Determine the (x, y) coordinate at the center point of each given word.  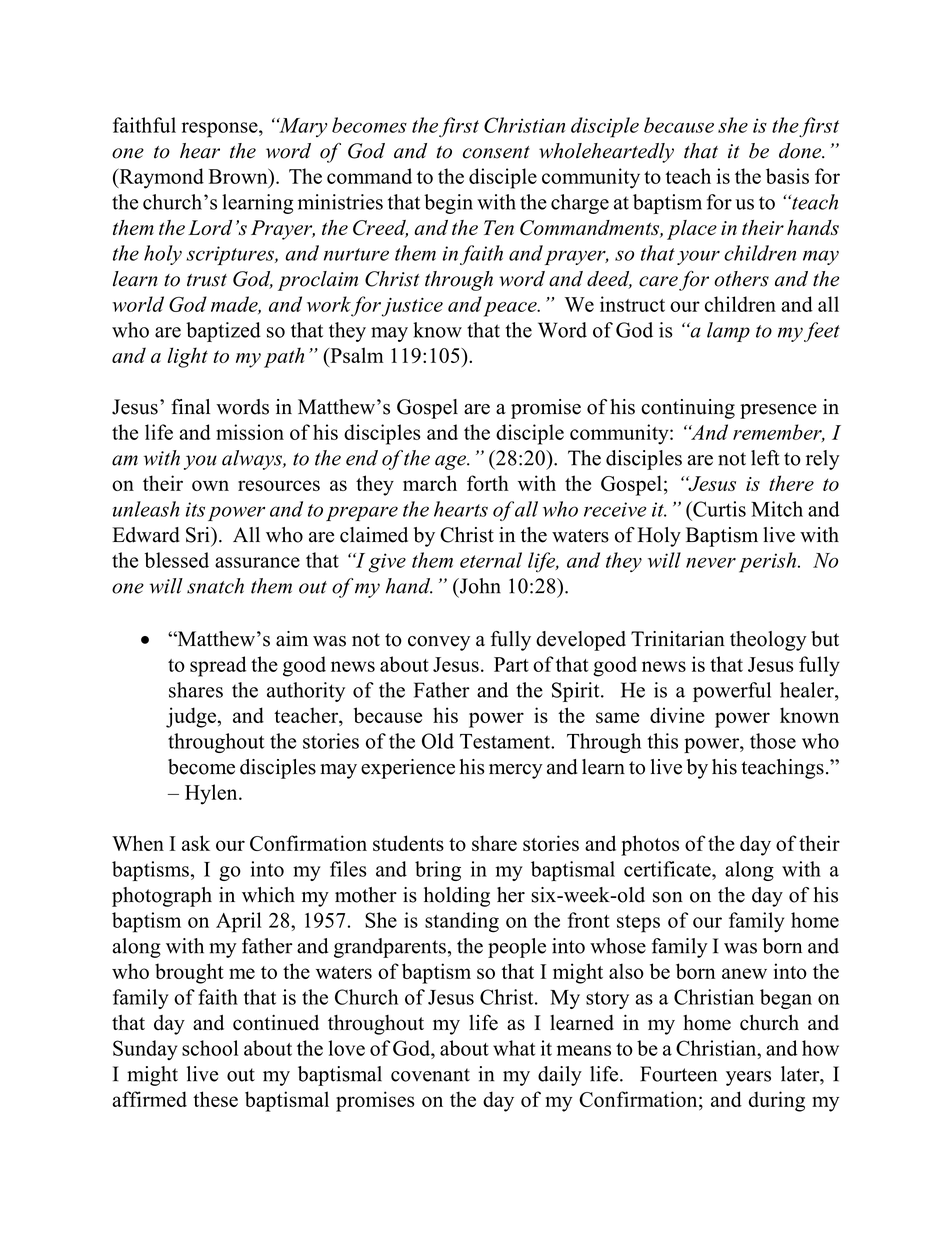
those (773, 741)
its (195, 509)
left (765, 458)
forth (488, 483)
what (514, 1048)
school (210, 1048)
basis (787, 176)
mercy (516, 771)
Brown (239, 176)
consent (496, 152)
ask (196, 843)
